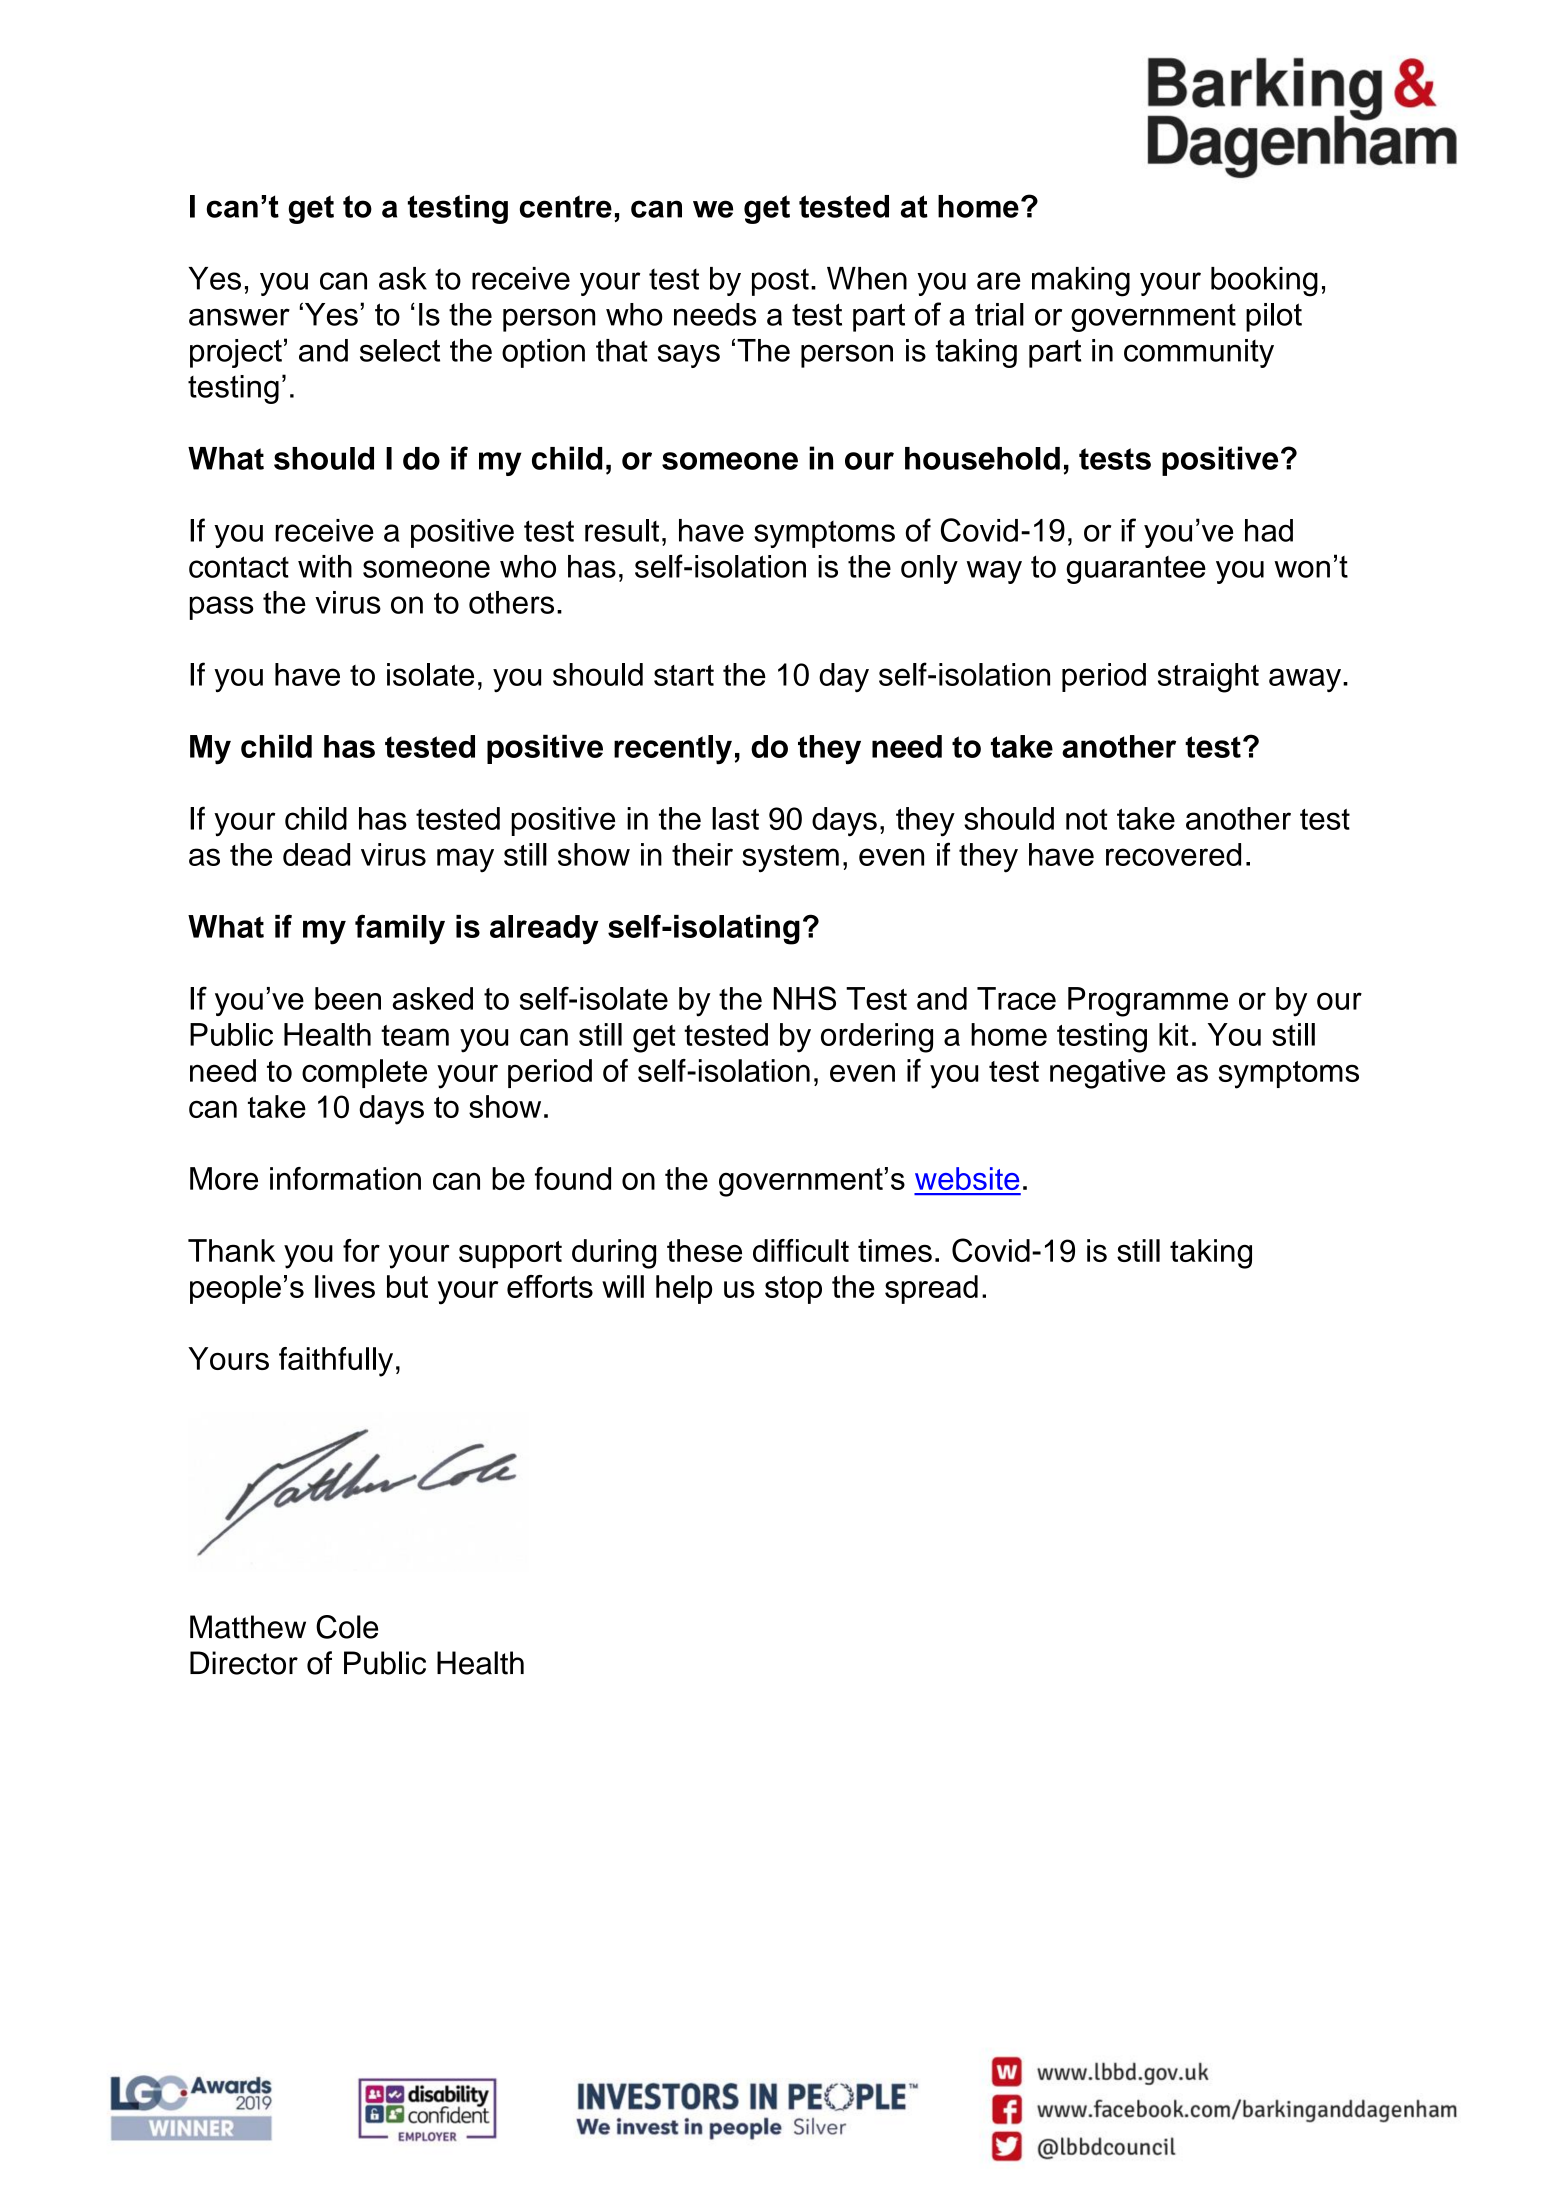  What do you see at coordinates (793, 1290) in the document?
I see `stop` at bounding box center [793, 1290].
